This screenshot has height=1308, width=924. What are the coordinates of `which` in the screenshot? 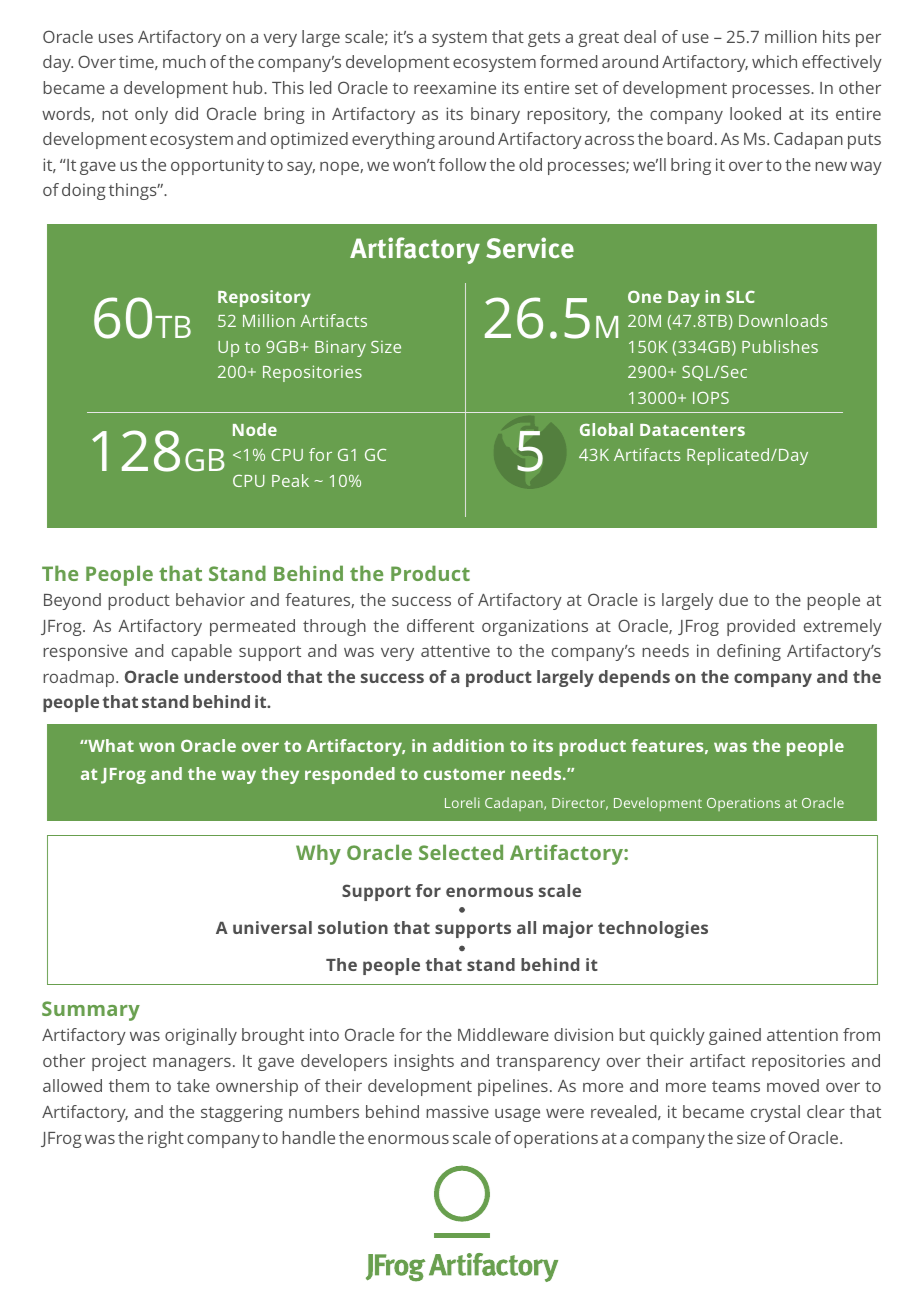 It's located at (774, 61).
